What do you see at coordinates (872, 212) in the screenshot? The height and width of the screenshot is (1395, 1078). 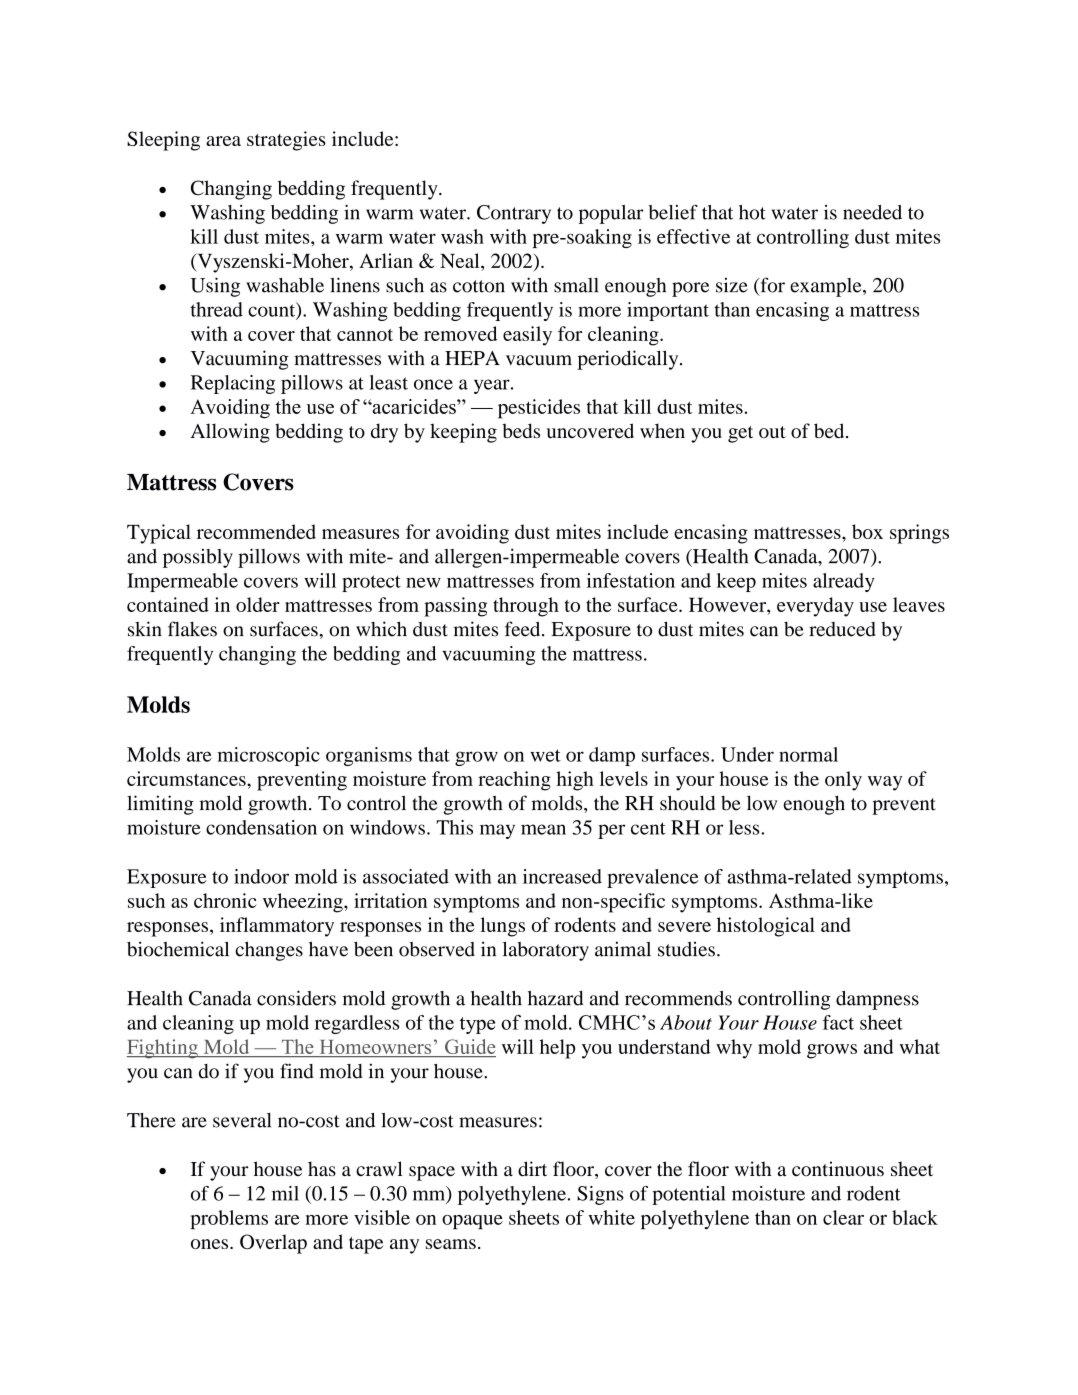 I see `needed` at bounding box center [872, 212].
